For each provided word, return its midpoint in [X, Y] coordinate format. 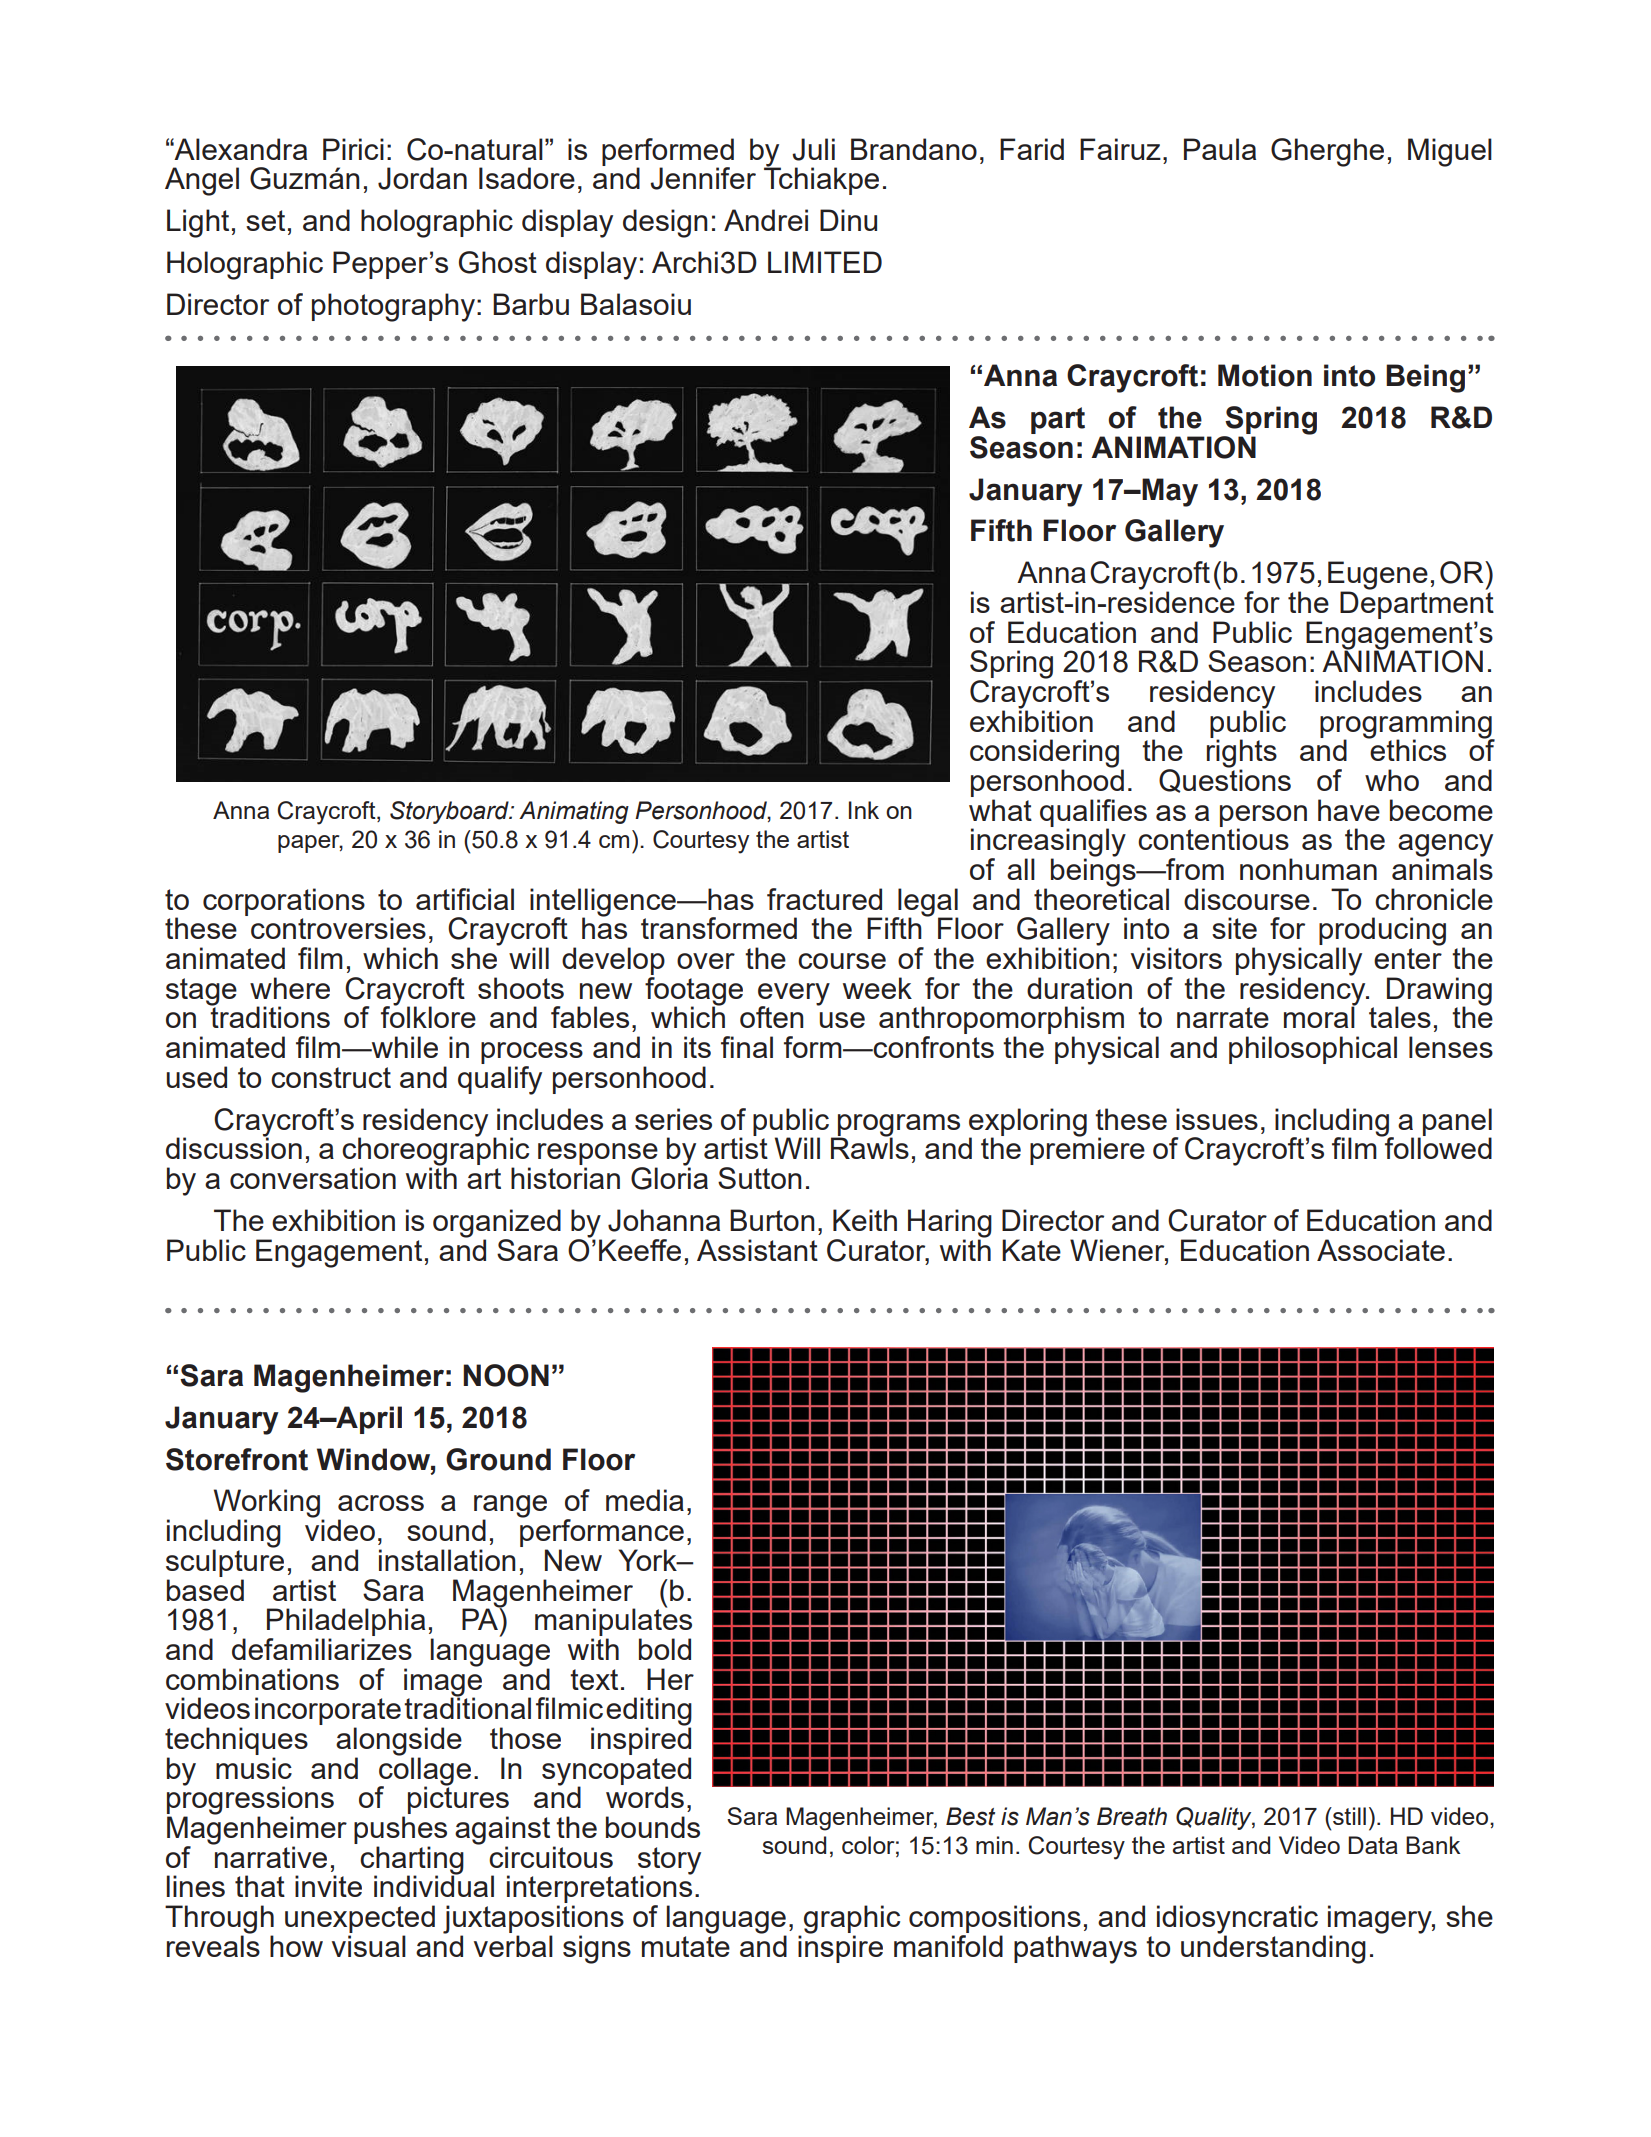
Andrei [766, 220]
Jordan [422, 178]
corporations [284, 902]
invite [328, 1886]
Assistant [757, 1250]
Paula [1220, 149]
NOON [506, 1375]
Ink [864, 810]
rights [1242, 754]
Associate [1381, 1250]
